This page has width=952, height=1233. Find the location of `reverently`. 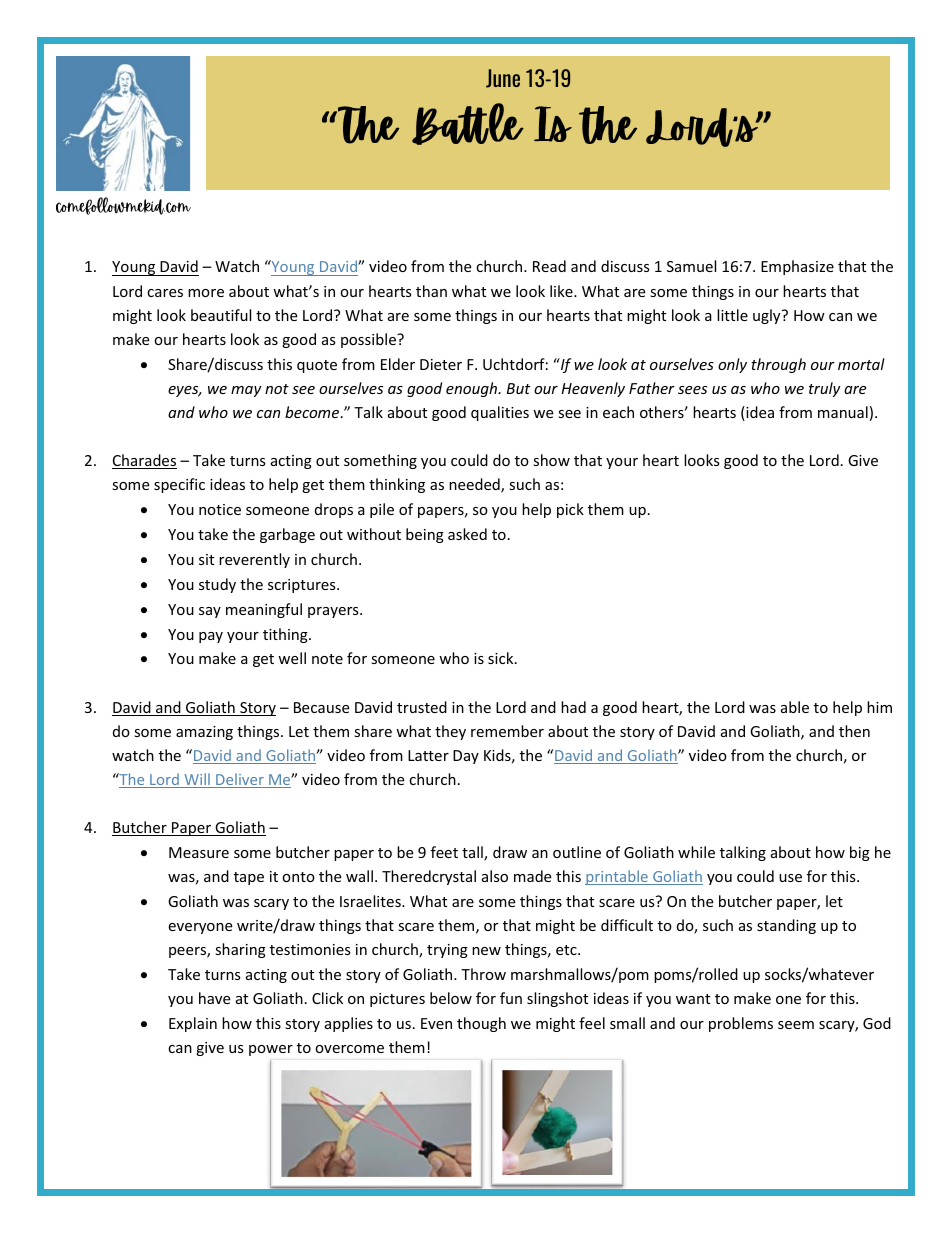

reverently is located at coordinates (254, 560).
